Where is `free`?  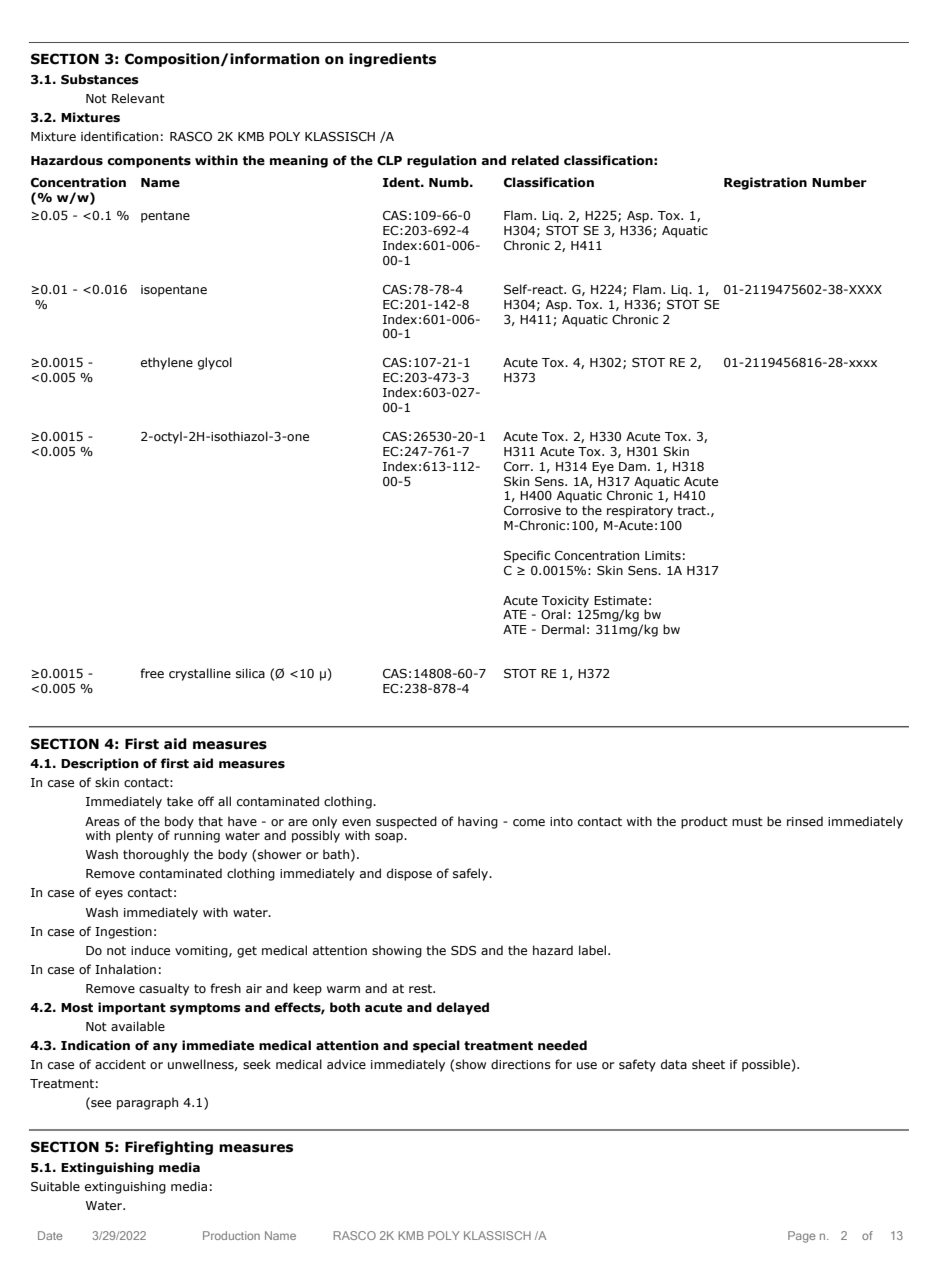
free is located at coordinates (152, 673).
